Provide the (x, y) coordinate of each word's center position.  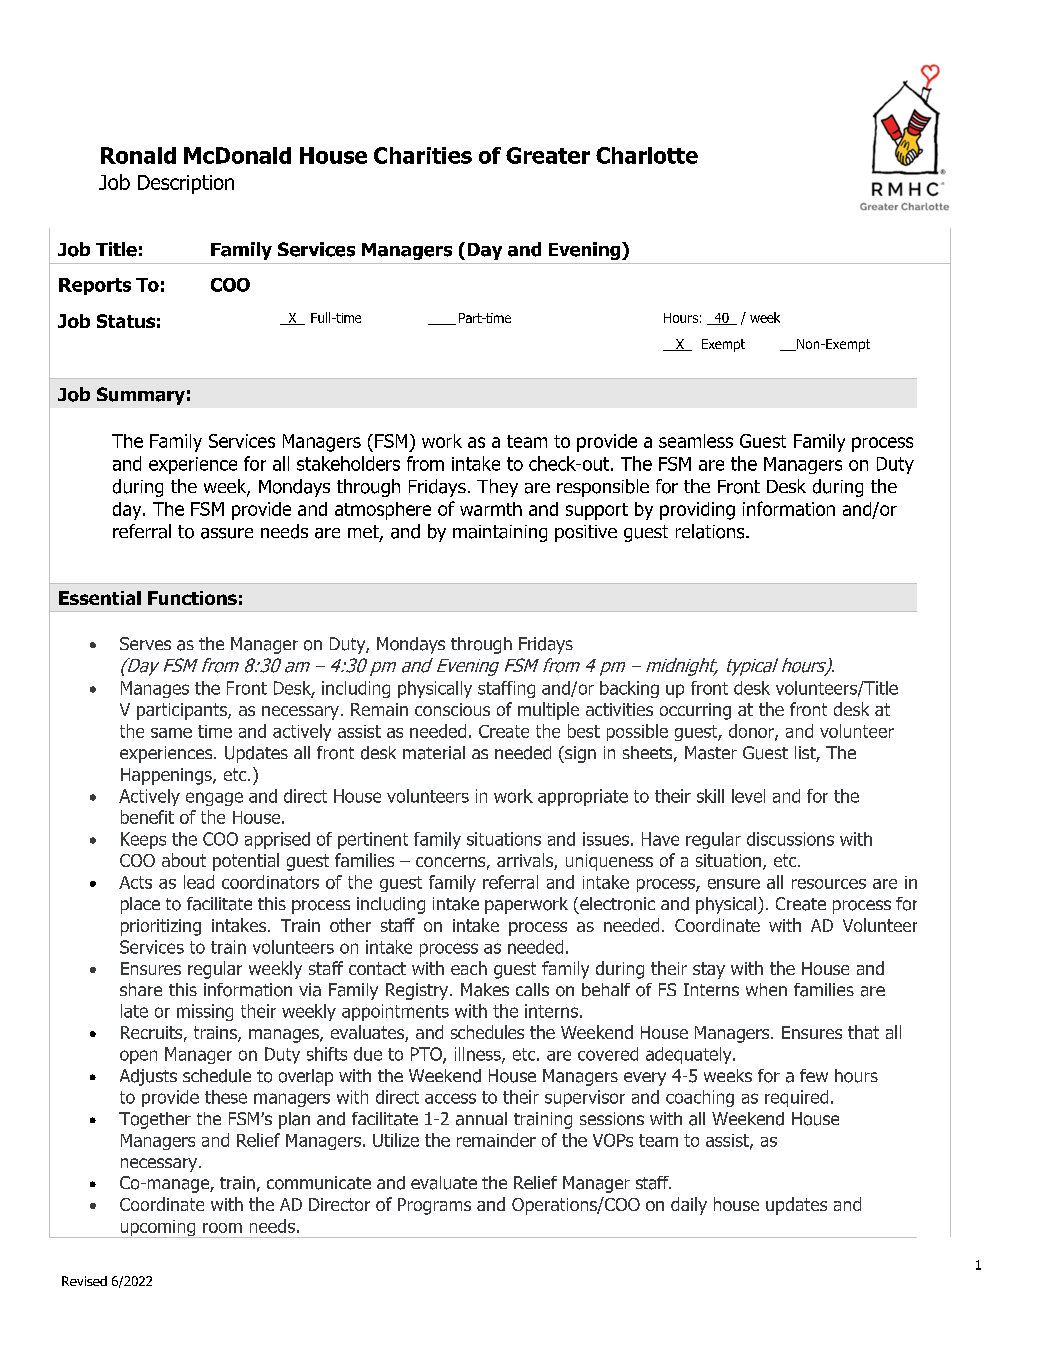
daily (689, 1206)
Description (186, 184)
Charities (423, 155)
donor (752, 732)
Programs (434, 1206)
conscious (452, 709)
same (171, 733)
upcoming (158, 1229)
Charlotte (647, 155)
